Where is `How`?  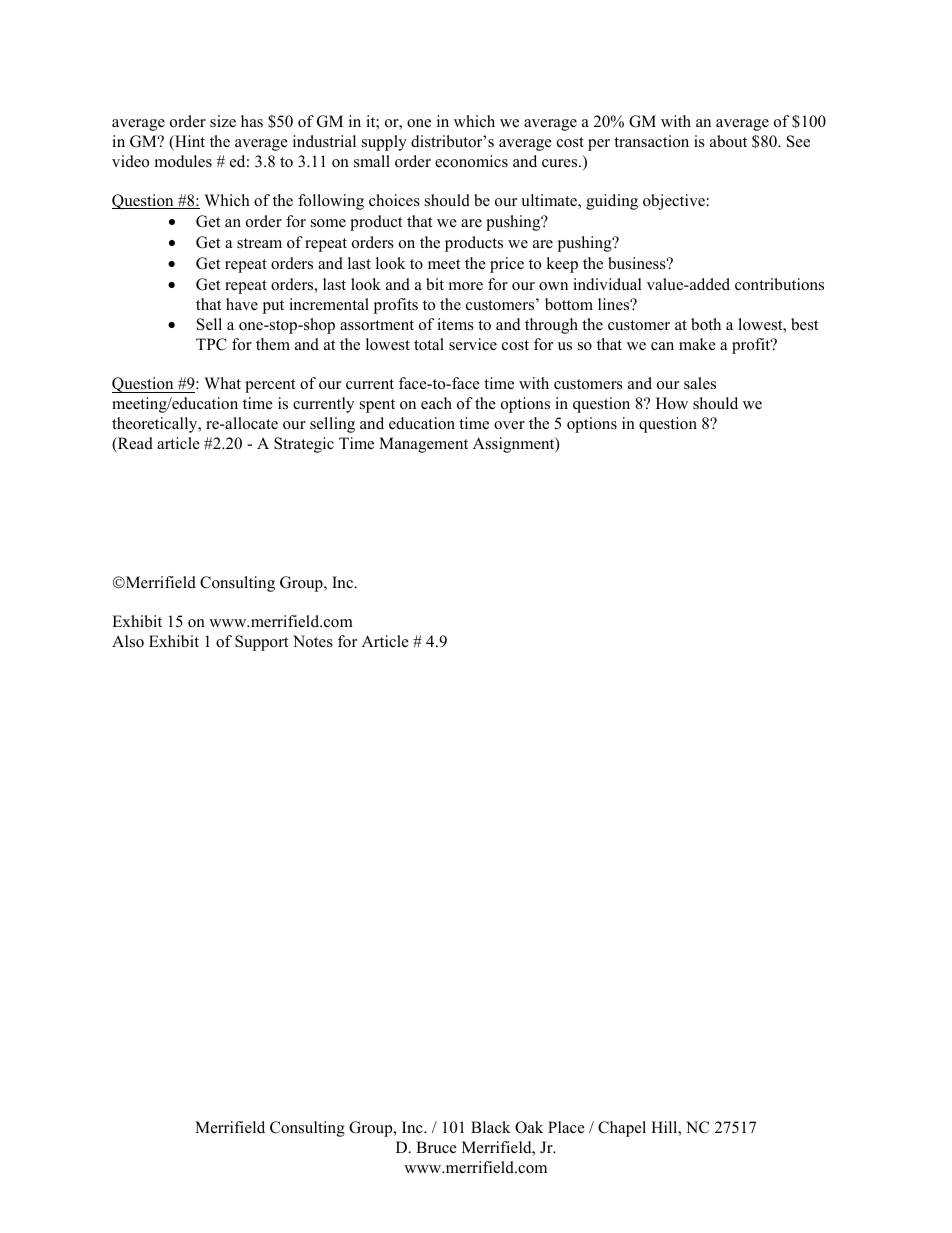
How is located at coordinates (672, 403).
